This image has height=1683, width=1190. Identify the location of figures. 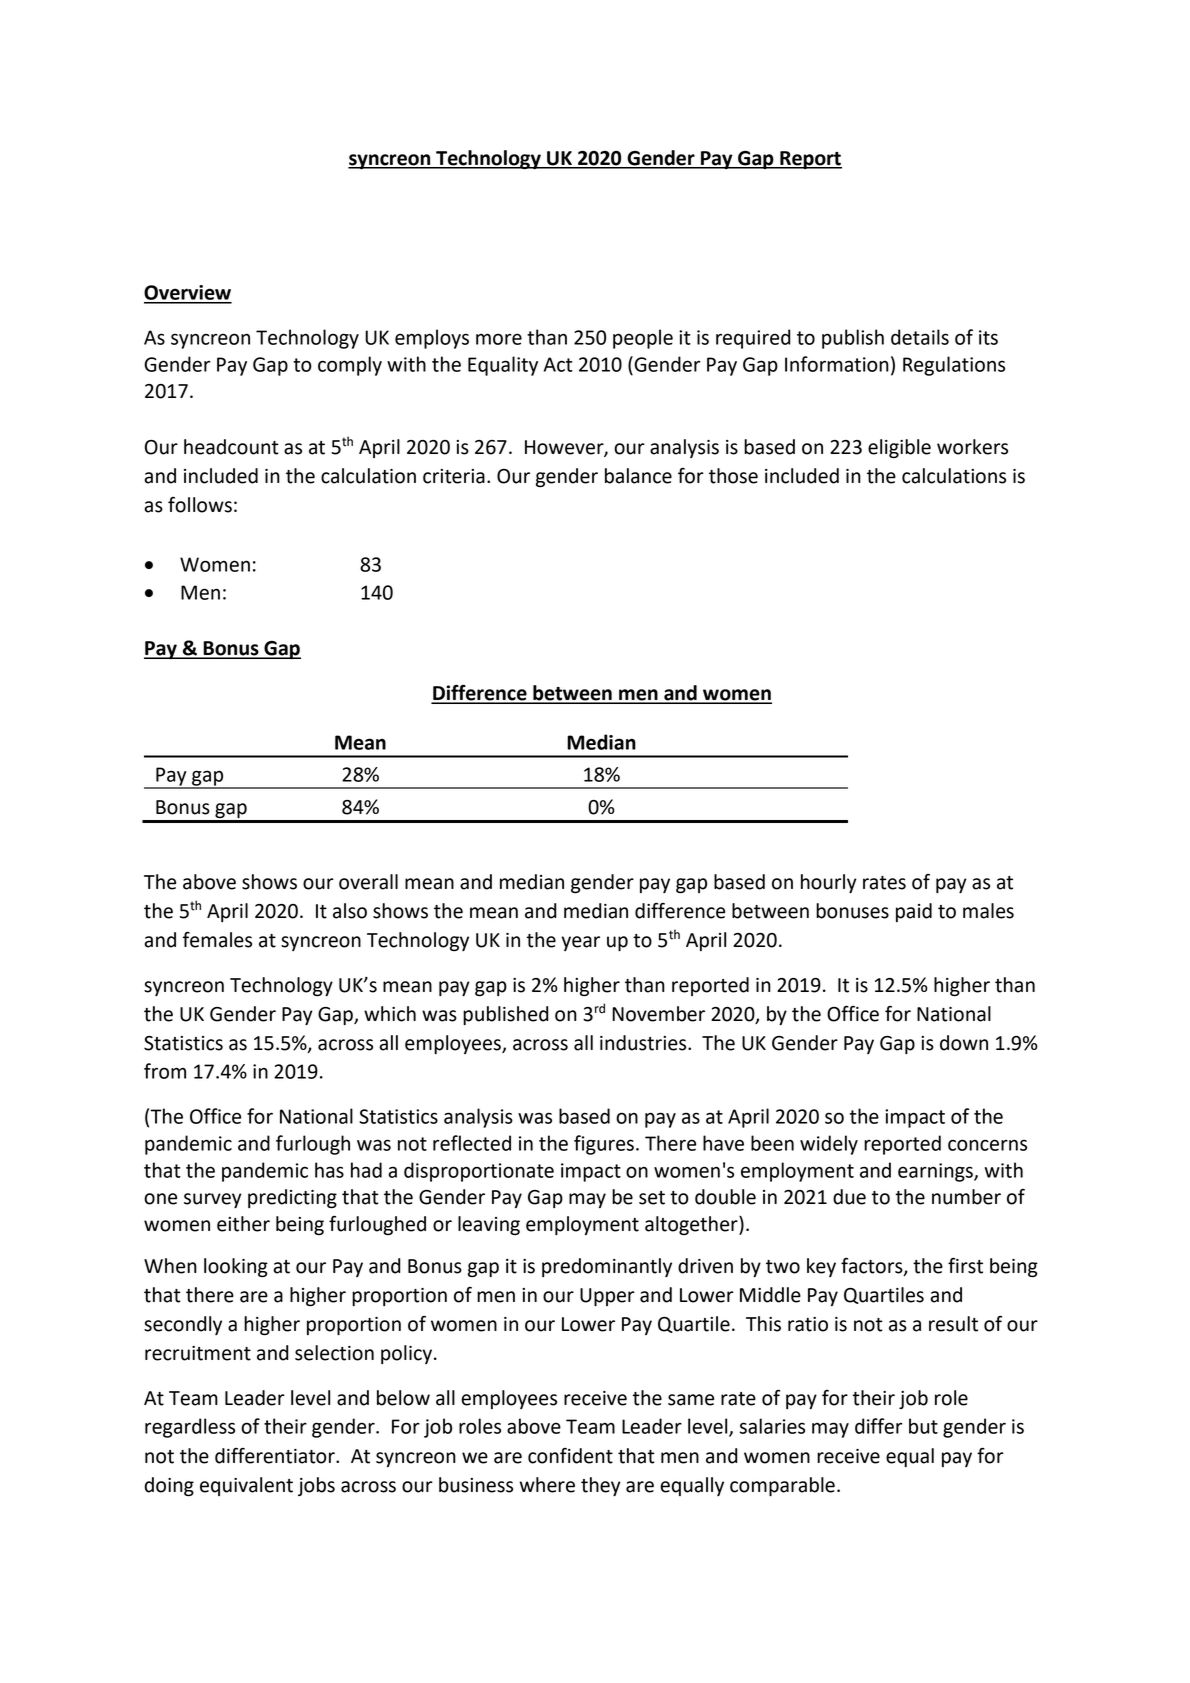
(604, 1145).
